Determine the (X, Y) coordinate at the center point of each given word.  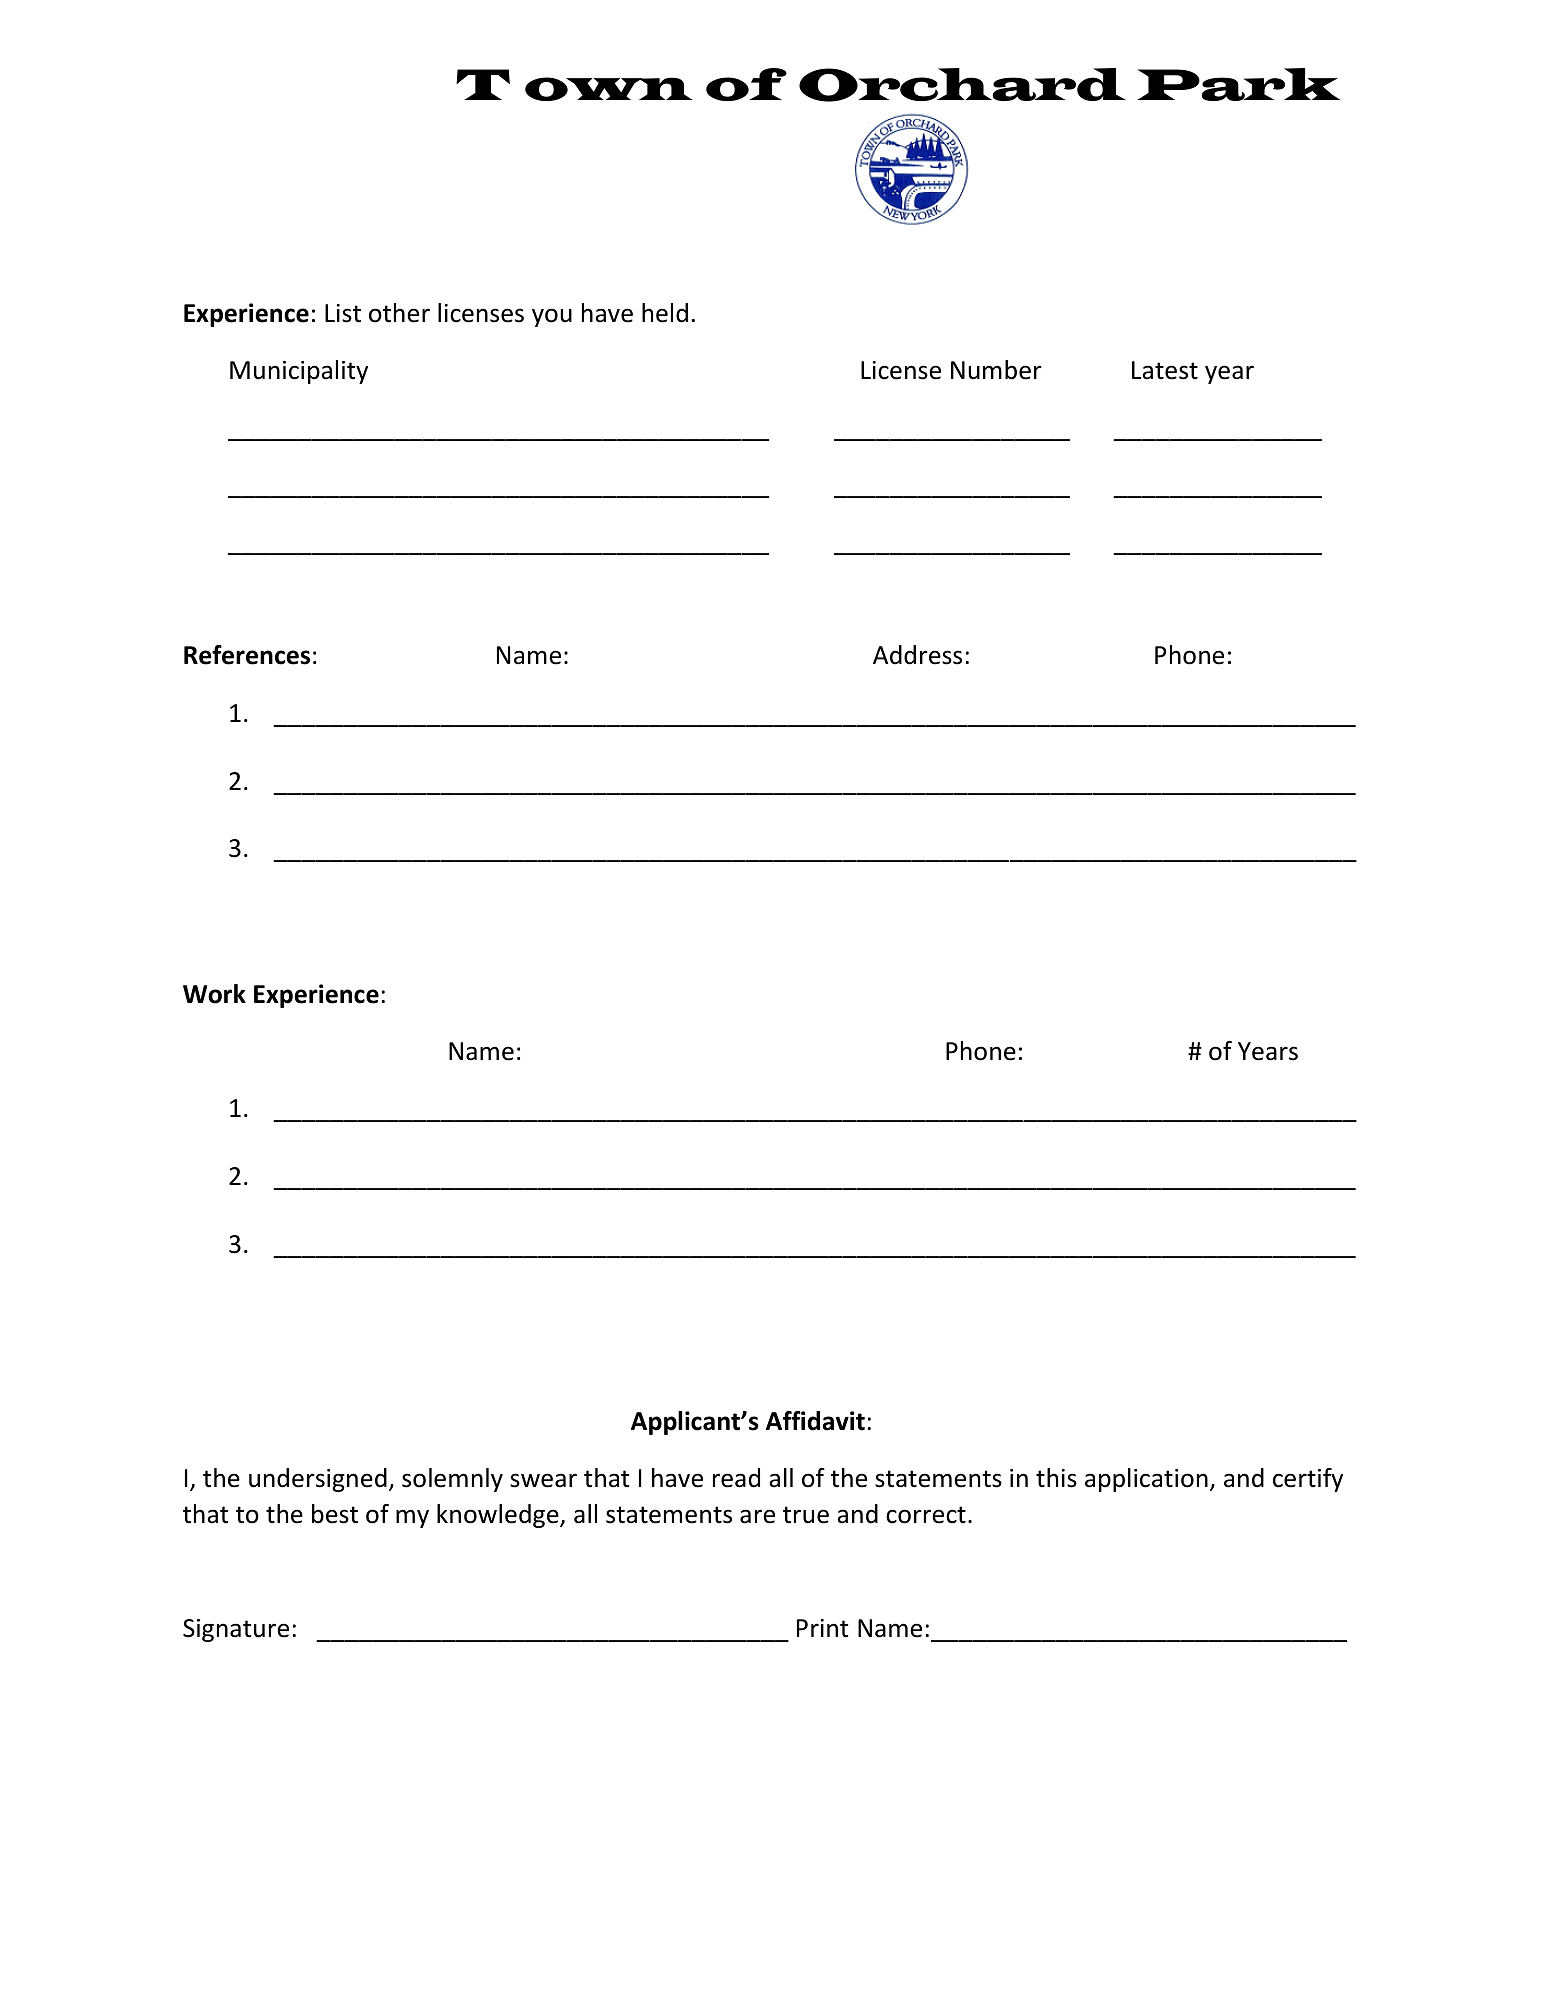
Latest (1165, 370)
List (343, 313)
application (1146, 1480)
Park (1239, 84)
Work (214, 994)
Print (823, 1628)
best (335, 1514)
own (608, 89)
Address (917, 655)
